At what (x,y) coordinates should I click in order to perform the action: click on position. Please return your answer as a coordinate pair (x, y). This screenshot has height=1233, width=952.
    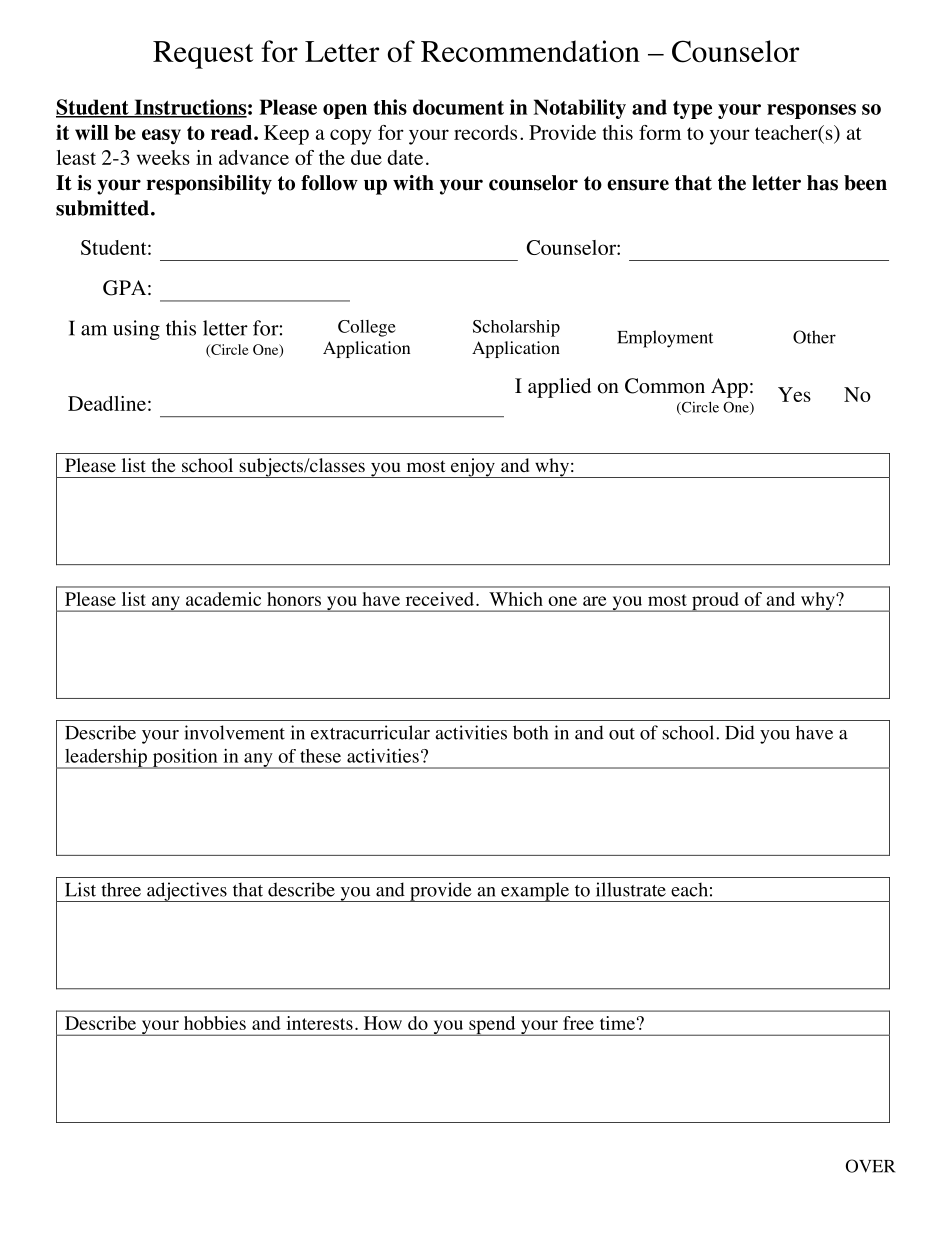
    Looking at the image, I should click on (185, 759).
